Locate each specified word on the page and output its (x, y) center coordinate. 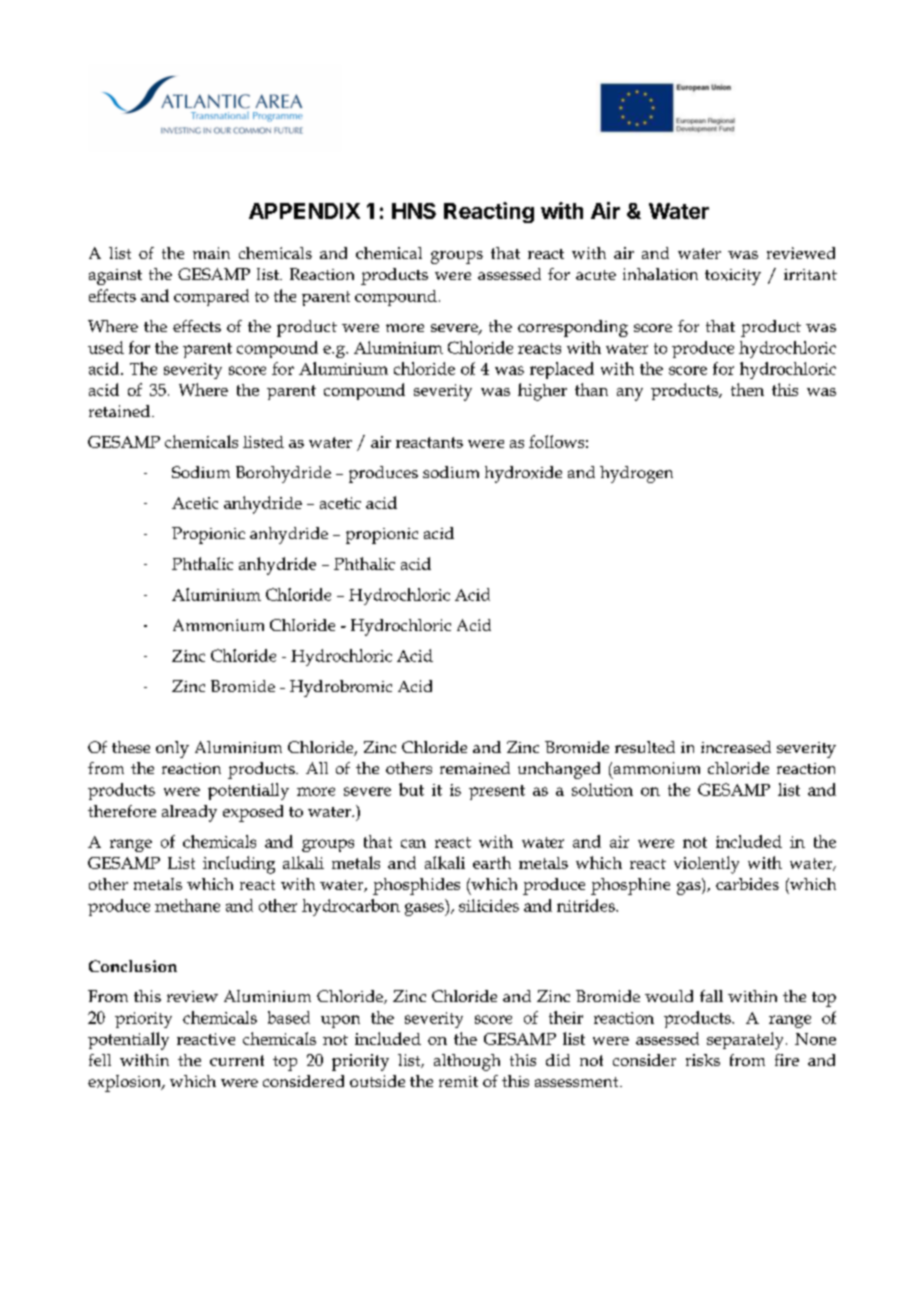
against (115, 277)
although (467, 1062)
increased (736, 747)
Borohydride (283, 474)
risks (703, 1060)
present (497, 792)
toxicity (733, 277)
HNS (414, 211)
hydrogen (636, 474)
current (237, 1060)
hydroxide (523, 474)
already (189, 813)
